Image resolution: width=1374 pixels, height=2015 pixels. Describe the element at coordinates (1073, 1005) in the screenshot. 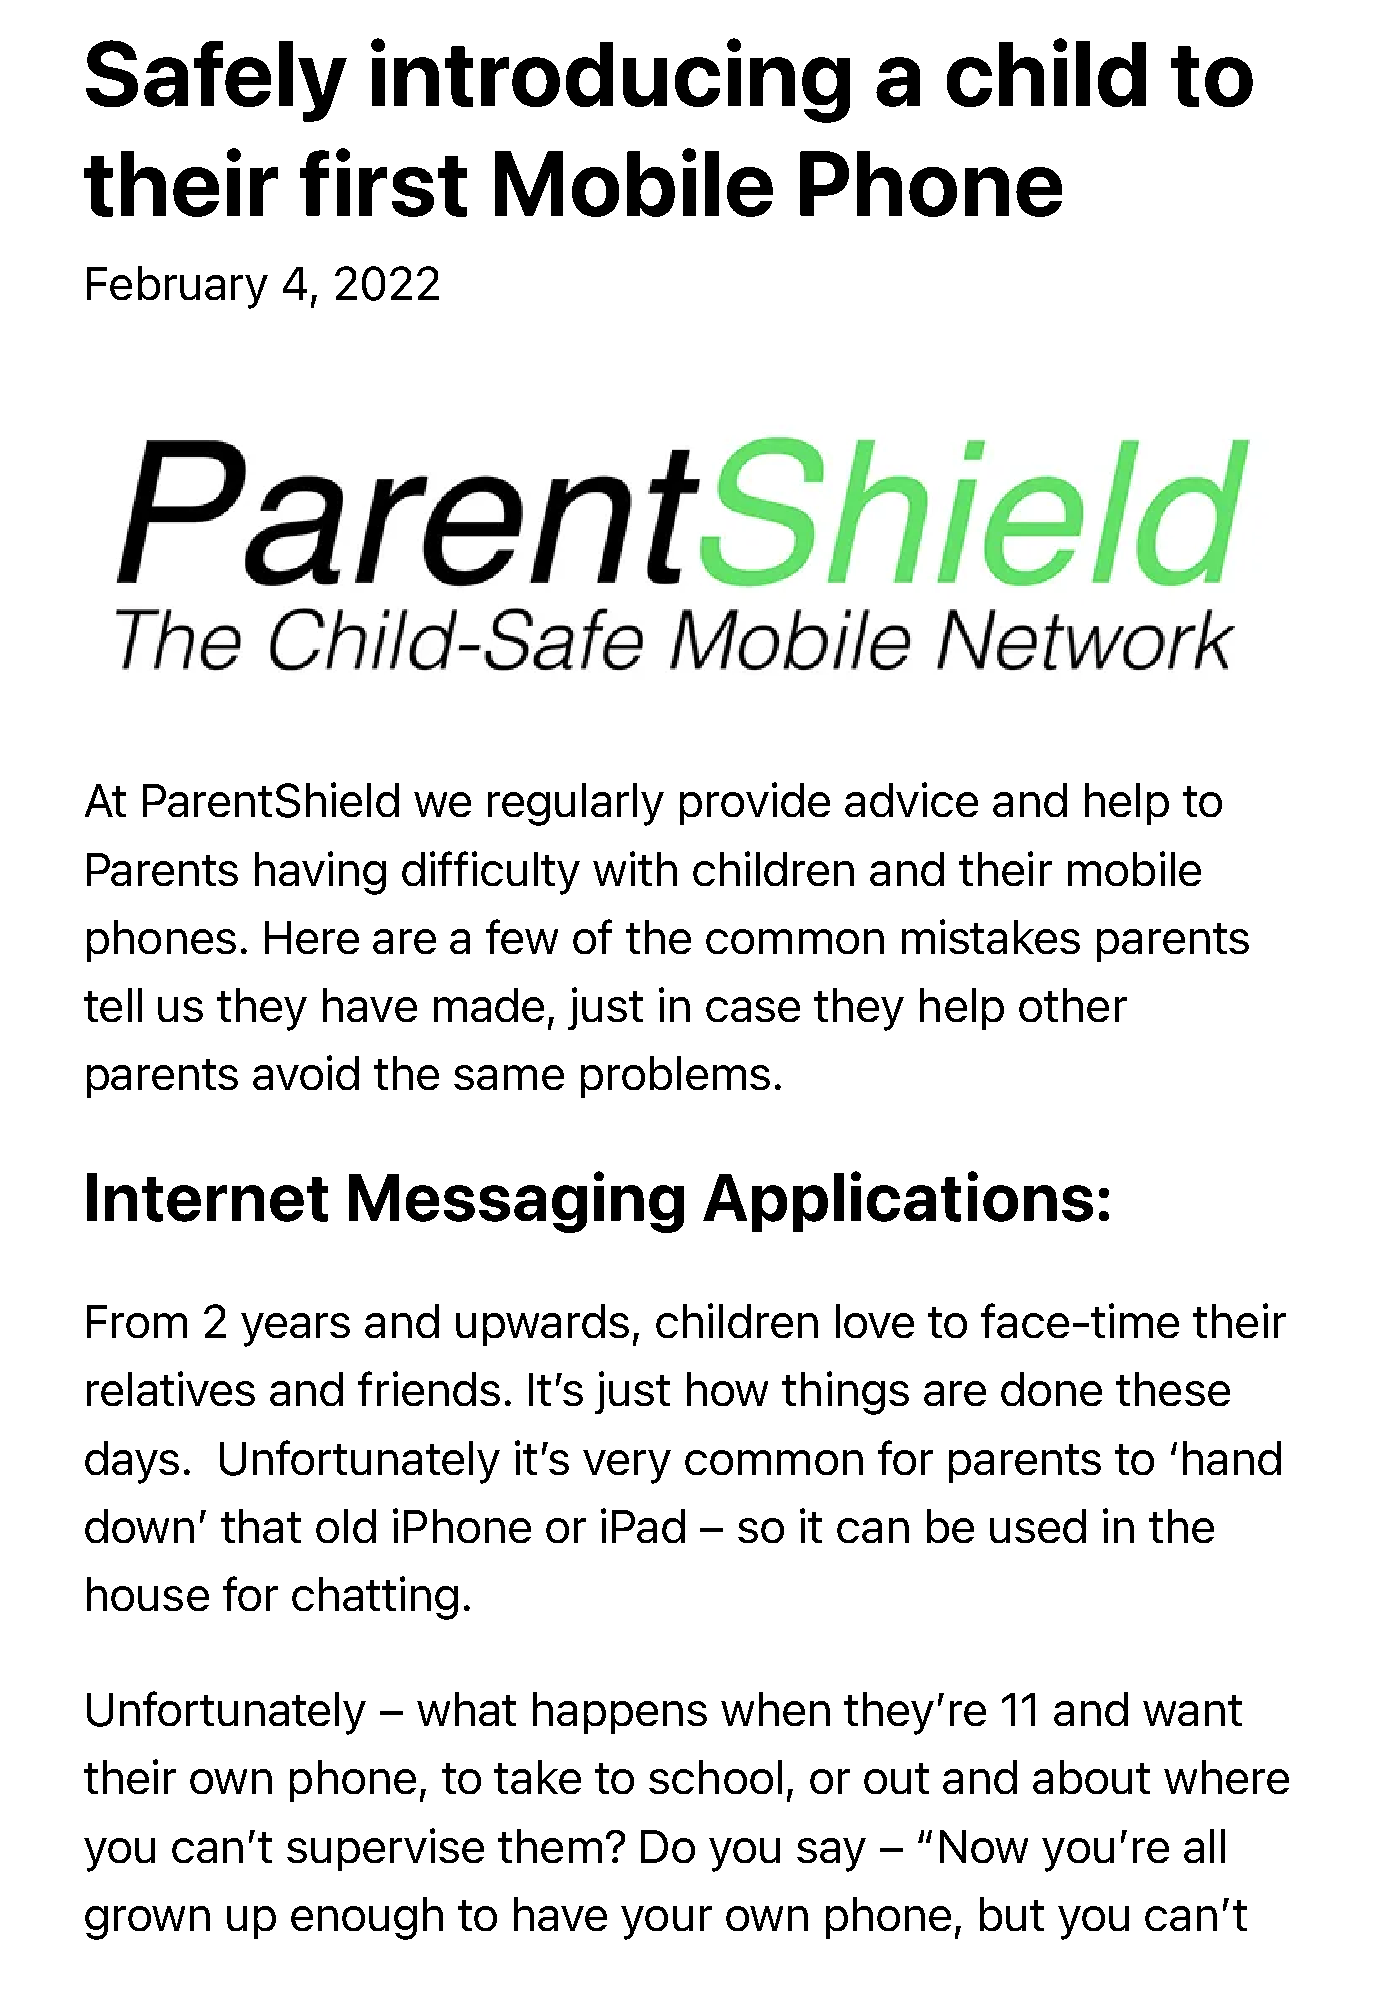

I see `other` at that location.
